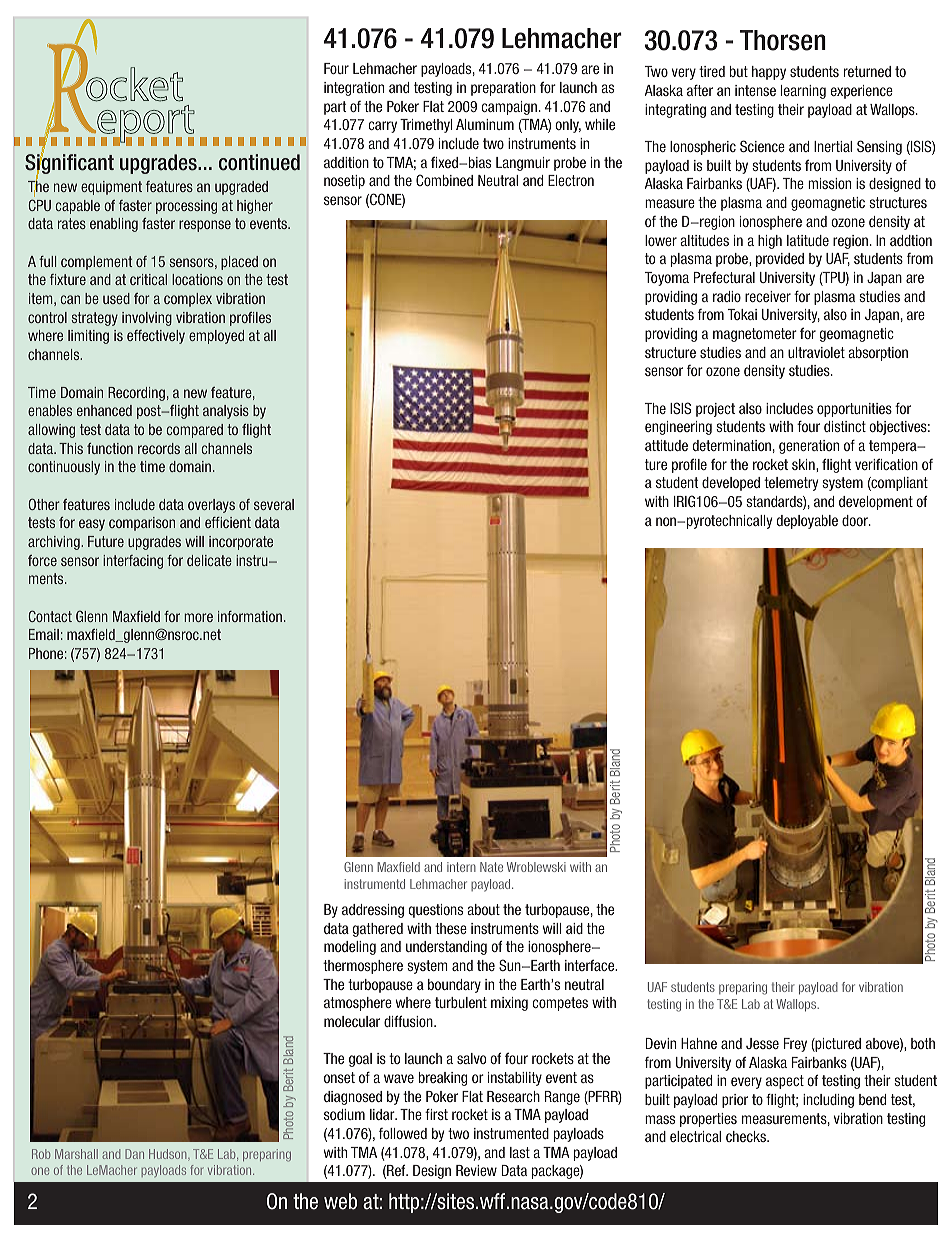  What do you see at coordinates (134, 1154) in the page?
I see `Dan` at bounding box center [134, 1154].
